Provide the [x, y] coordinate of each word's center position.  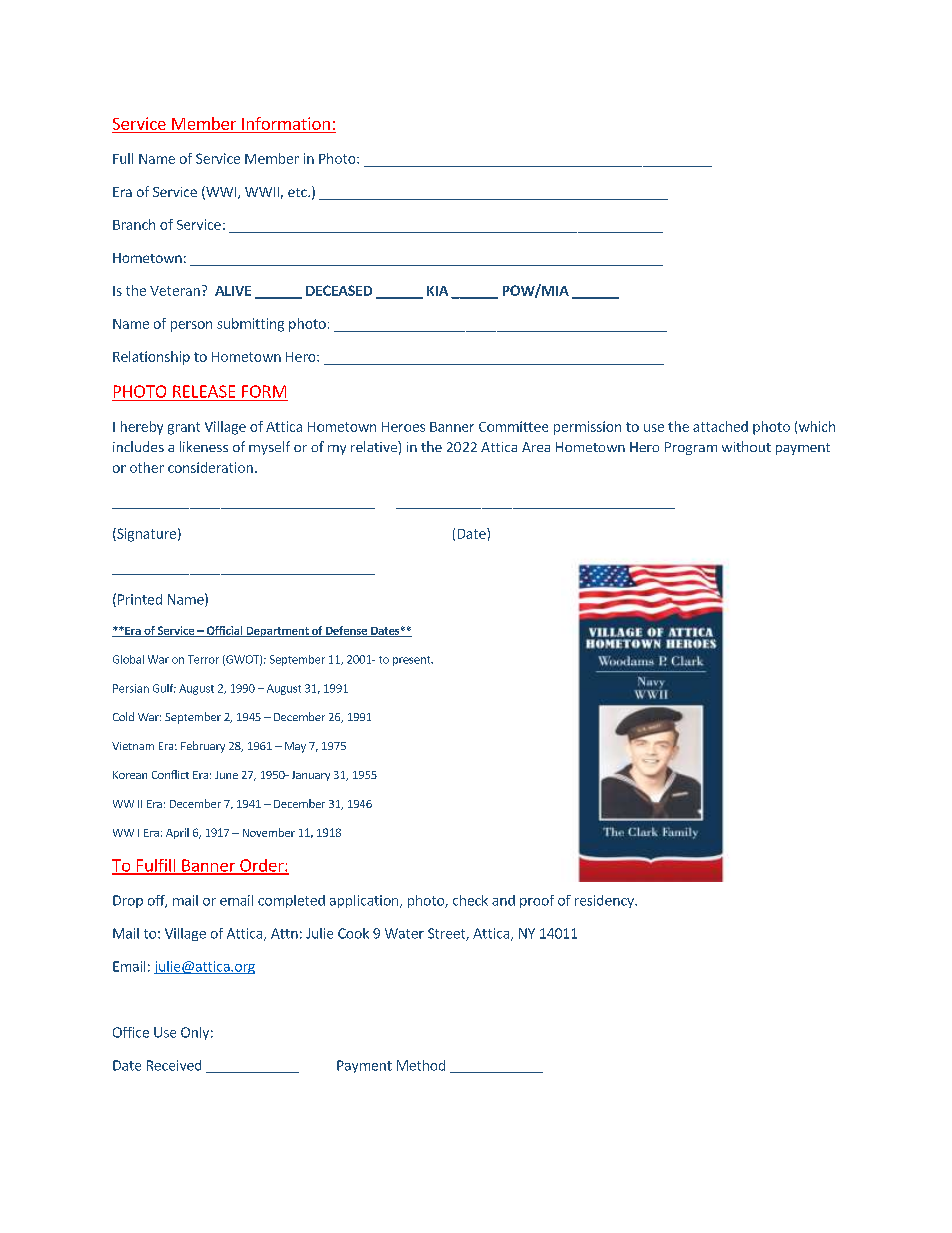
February [203, 747]
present [413, 661]
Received [174, 1065]
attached [720, 426]
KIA [437, 291]
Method [421, 1065]
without [746, 446]
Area [536, 447]
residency [605, 901]
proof [537, 901]
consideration [210, 467]
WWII [262, 192]
